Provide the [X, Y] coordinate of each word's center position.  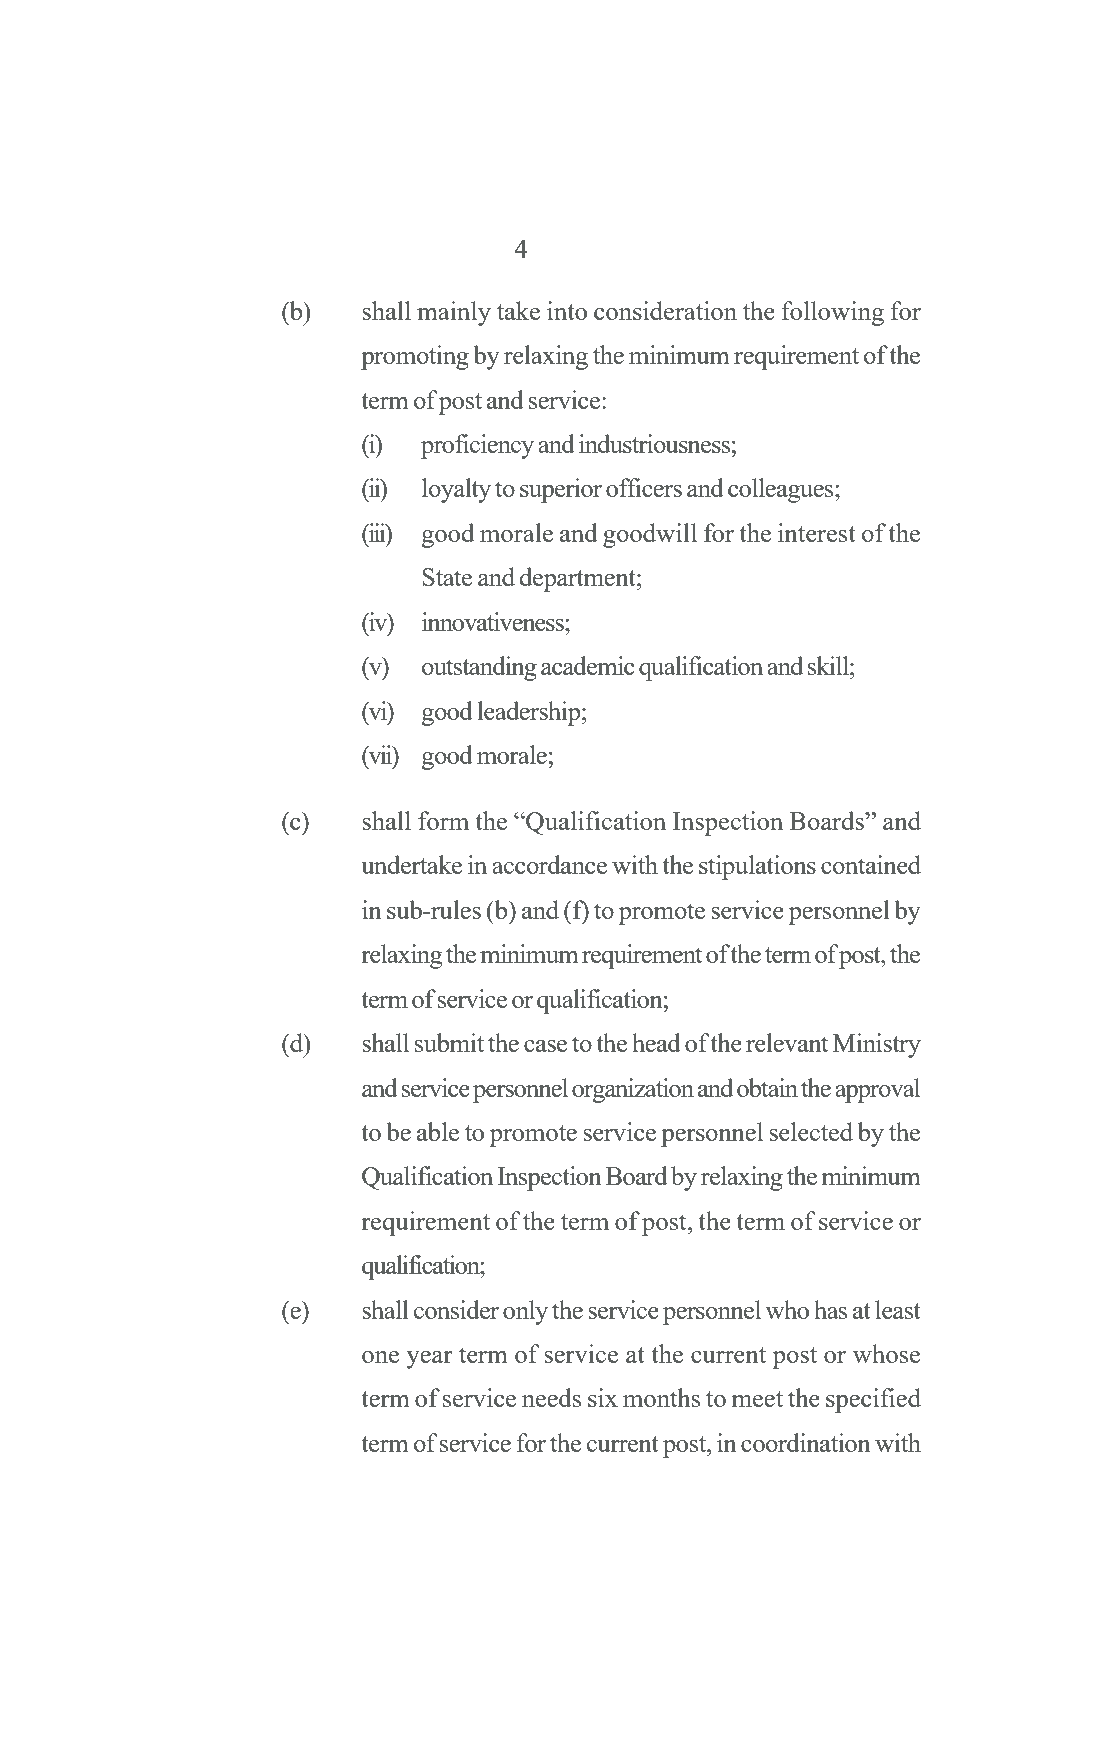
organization [633, 1090]
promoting [415, 357]
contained [871, 864]
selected [811, 1131]
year [429, 1360]
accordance [549, 864]
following [832, 313]
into [567, 310]
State [447, 577]
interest [817, 532]
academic [587, 665]
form [443, 820]
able [438, 1131]
